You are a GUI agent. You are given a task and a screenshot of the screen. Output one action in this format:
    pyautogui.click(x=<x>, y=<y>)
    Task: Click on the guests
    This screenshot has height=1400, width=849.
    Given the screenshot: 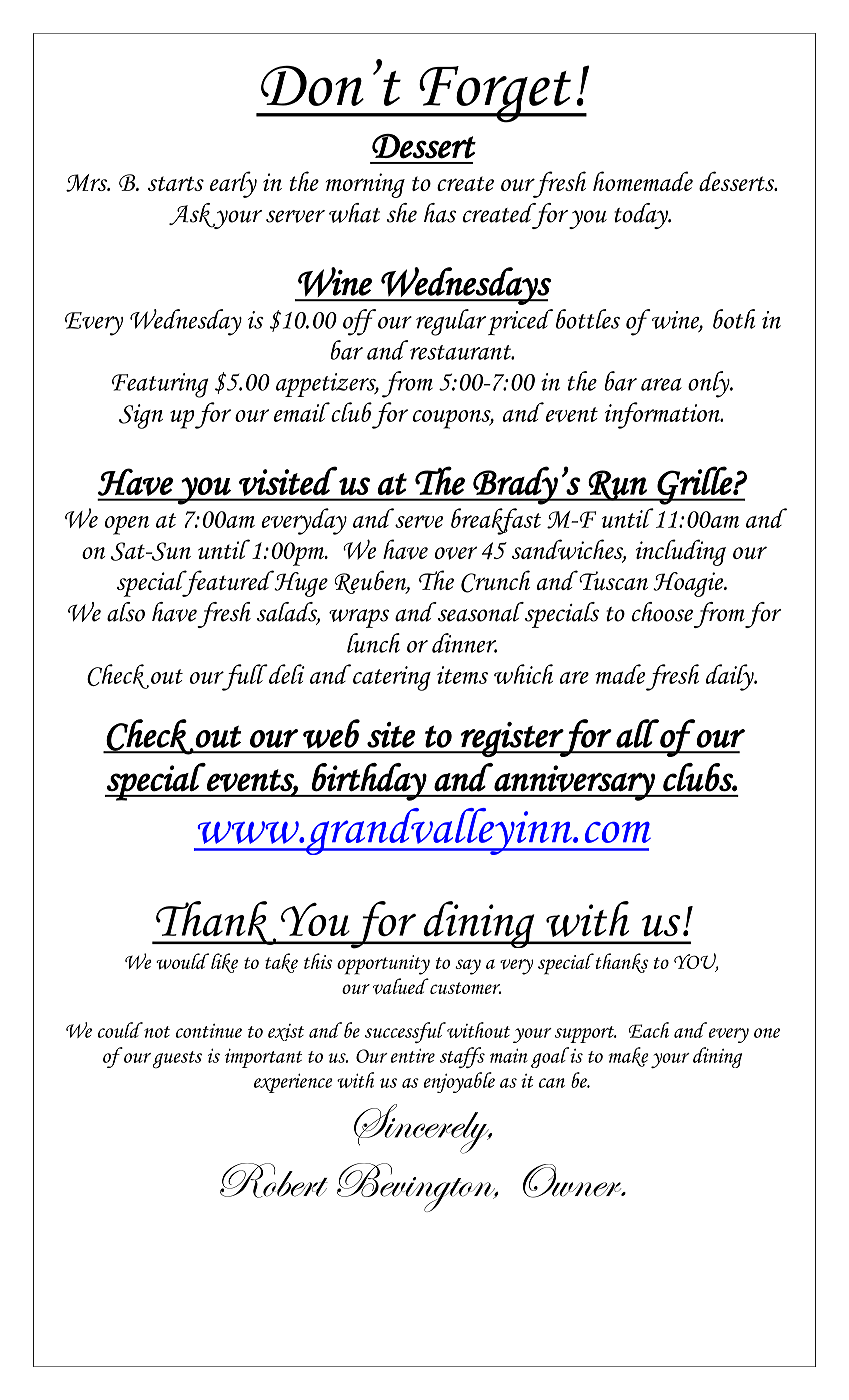 What is the action you would take?
    pyautogui.click(x=177, y=1060)
